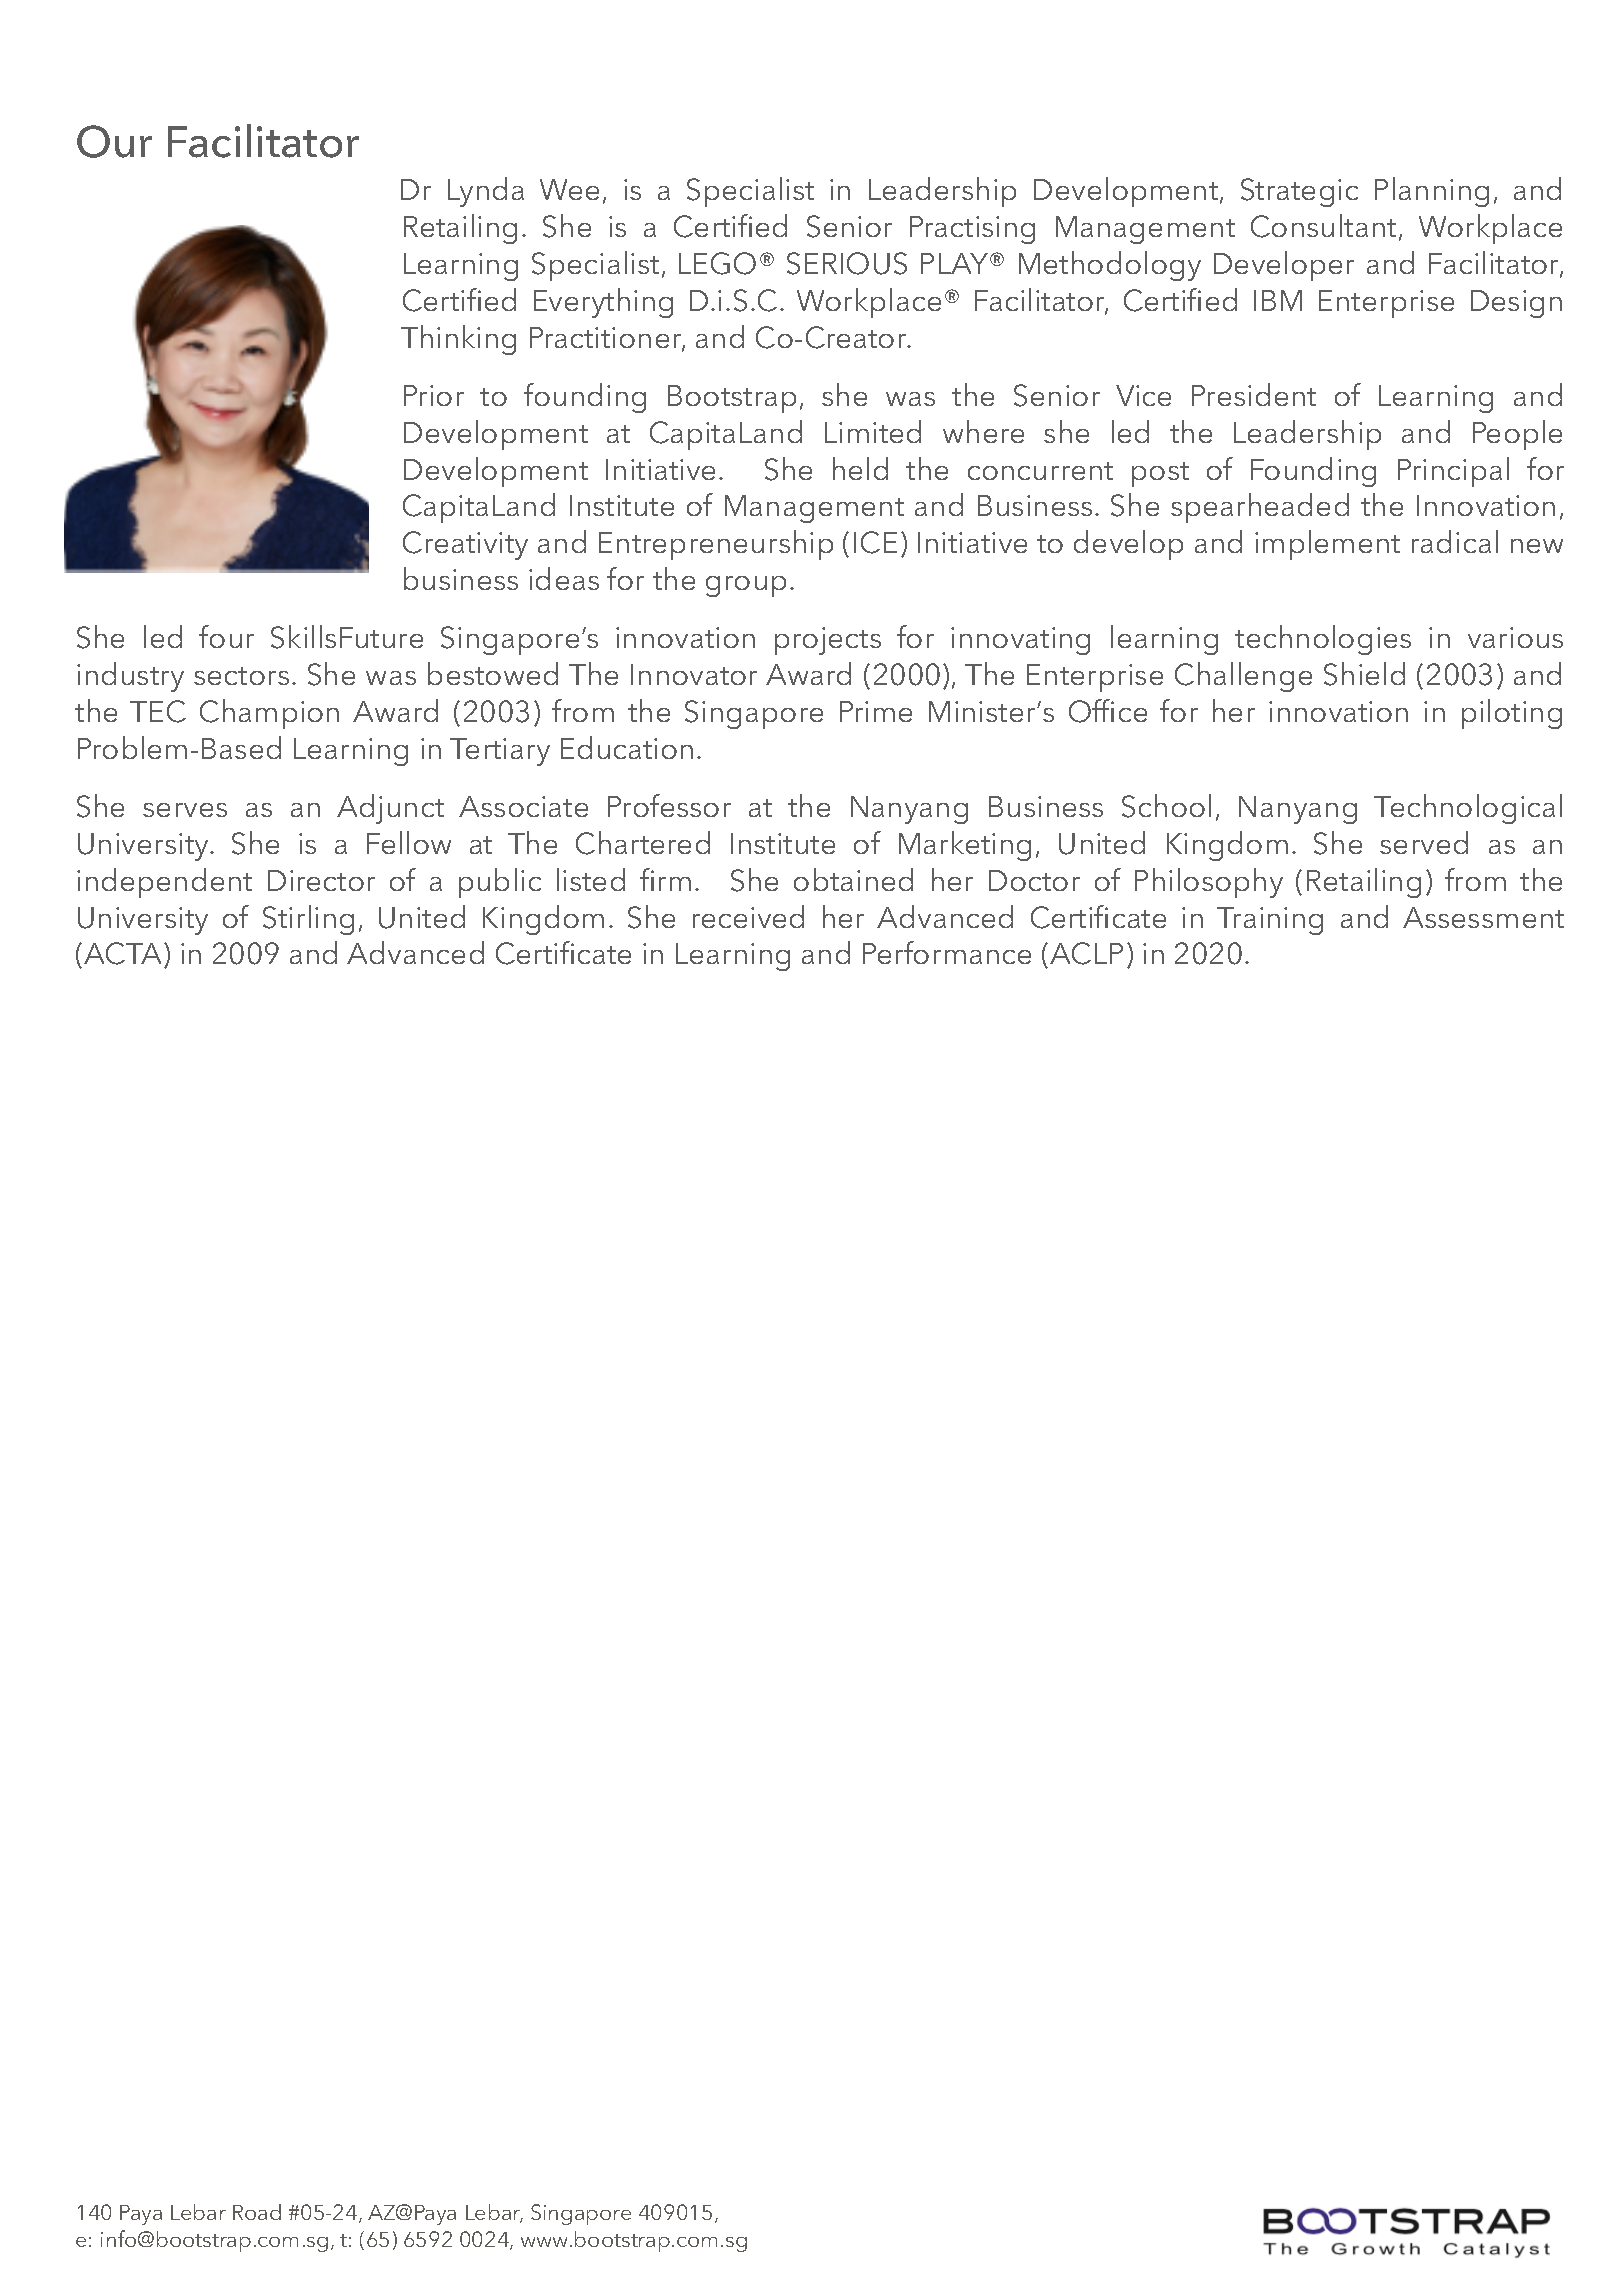  Describe the element at coordinates (847, 263) in the page. I see `SERIOUS` at that location.
